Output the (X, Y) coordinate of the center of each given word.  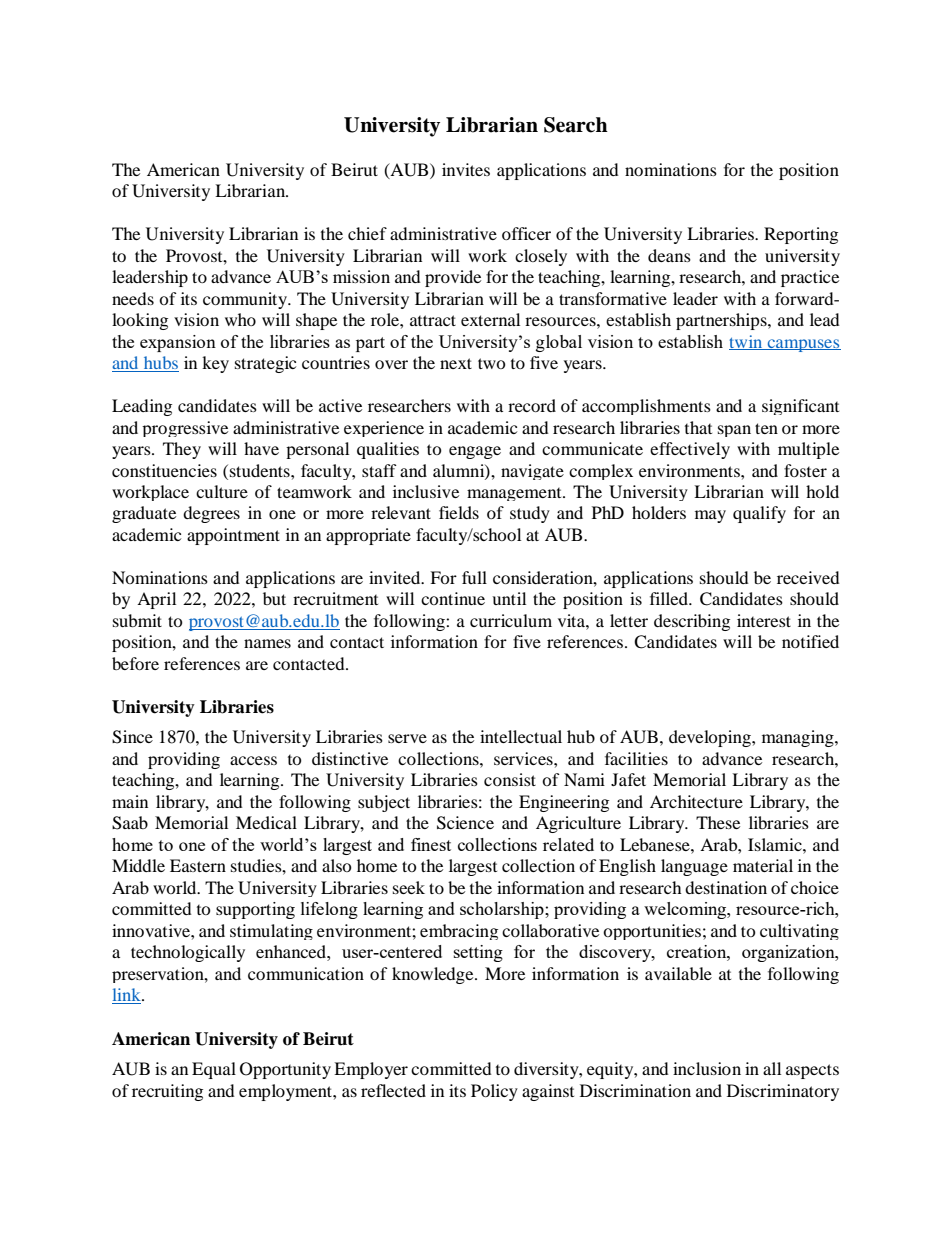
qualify (759, 514)
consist (510, 779)
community (246, 300)
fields (459, 512)
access (253, 760)
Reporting (801, 235)
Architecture (696, 801)
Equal (214, 1070)
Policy (494, 1092)
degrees (211, 514)
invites (466, 169)
